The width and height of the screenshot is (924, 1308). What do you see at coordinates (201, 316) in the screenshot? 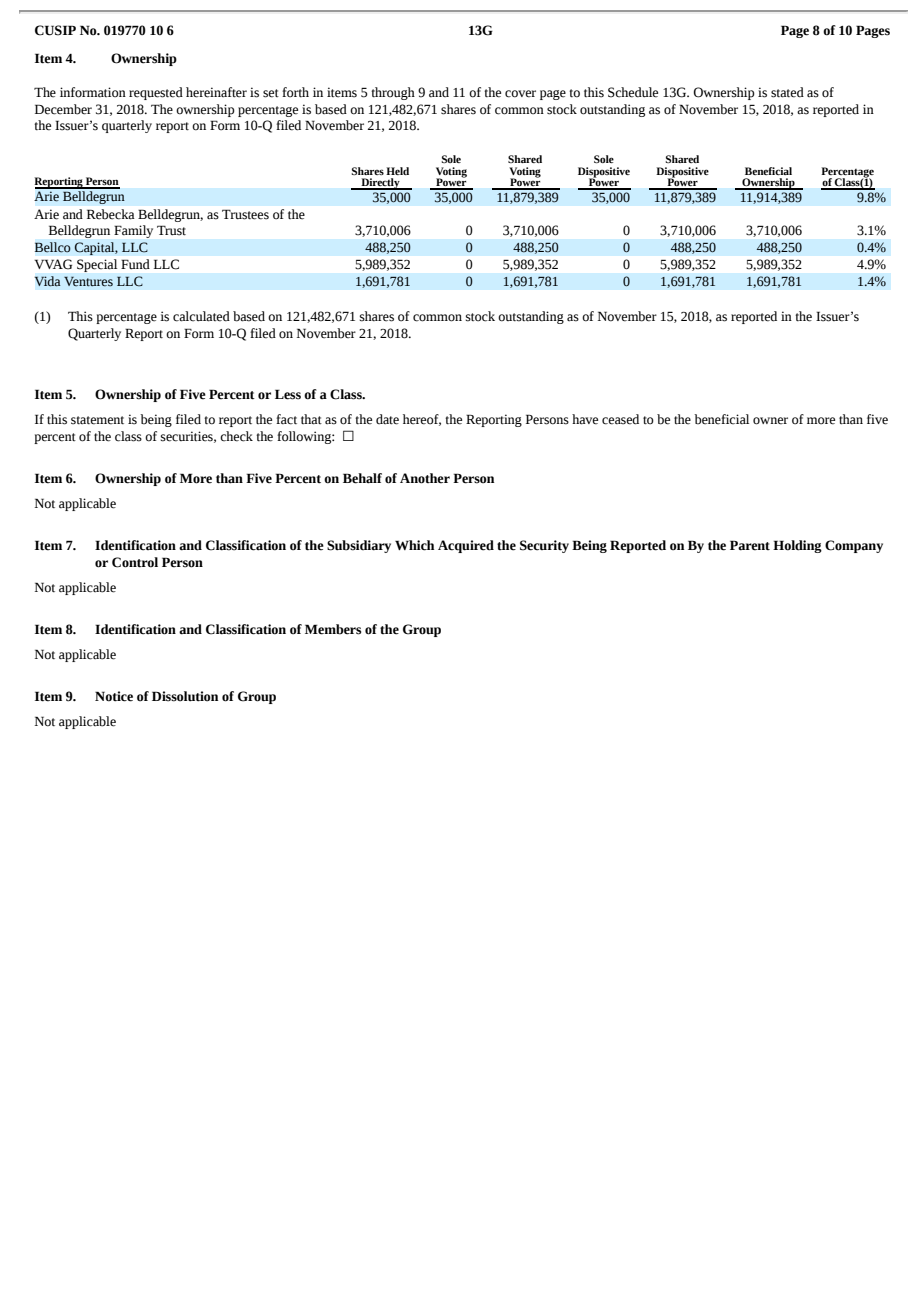
I see `calculated` at bounding box center [201, 316].
